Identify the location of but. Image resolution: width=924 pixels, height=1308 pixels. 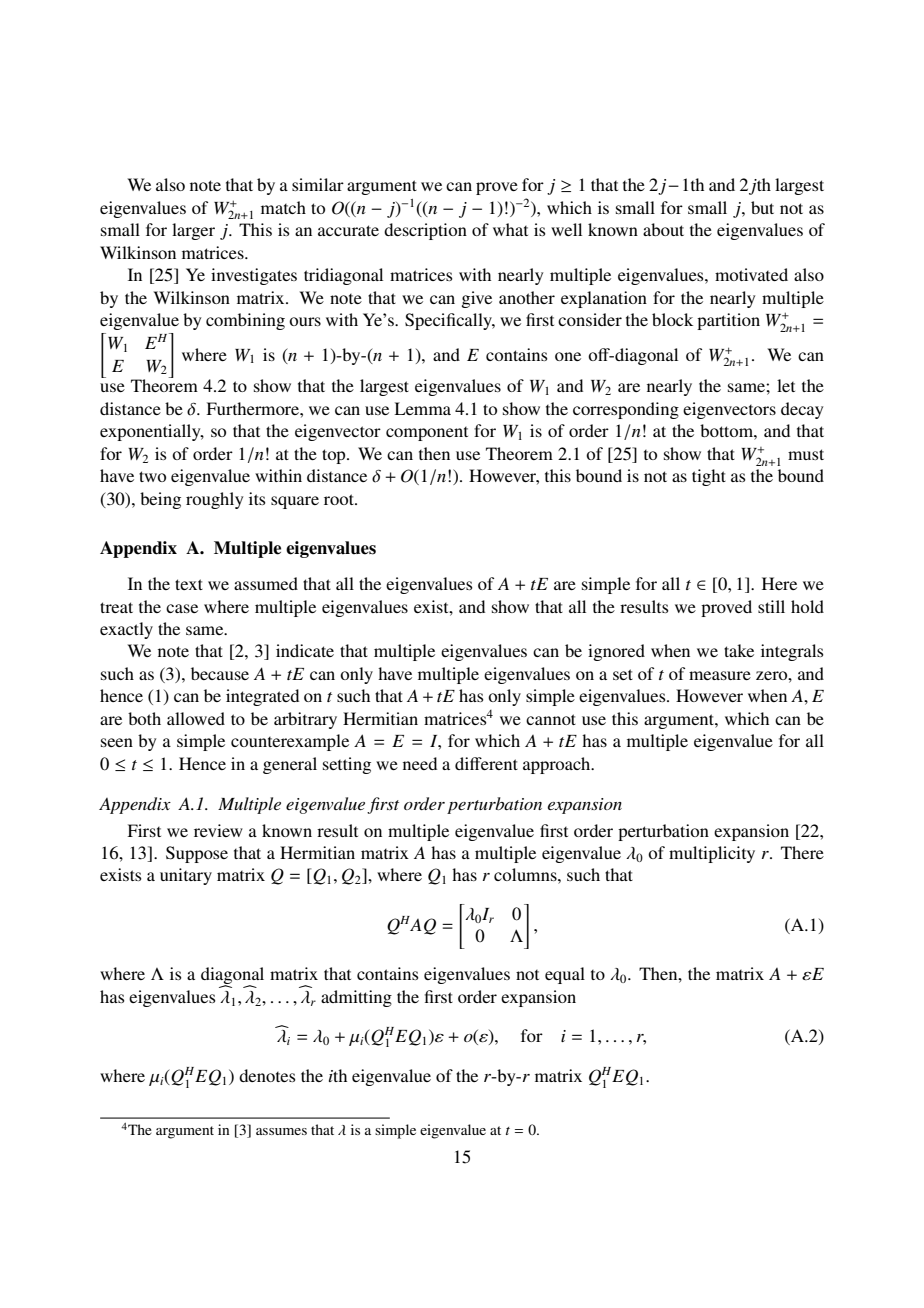
(762, 207).
